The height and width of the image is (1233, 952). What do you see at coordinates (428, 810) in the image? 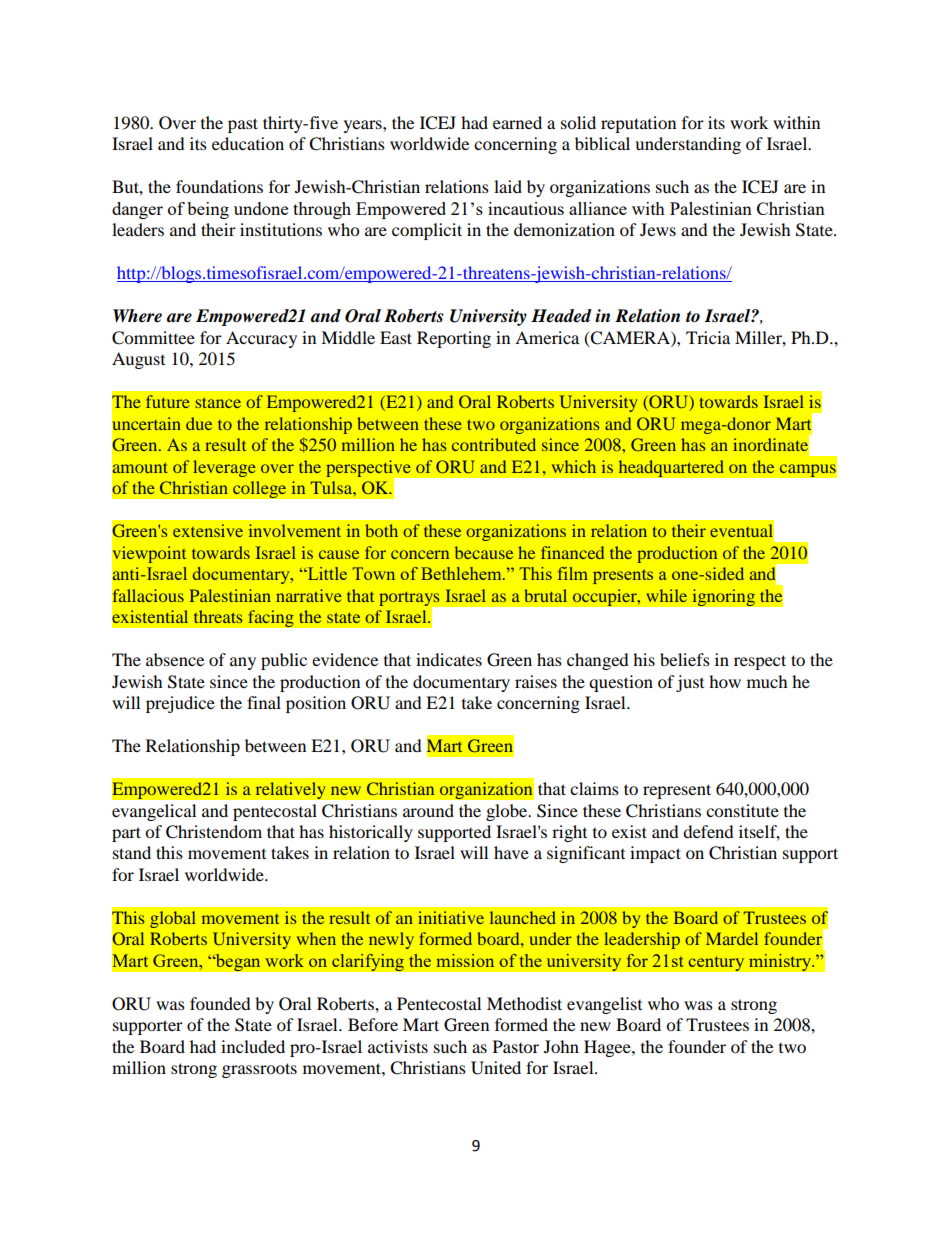
I see `around` at bounding box center [428, 810].
